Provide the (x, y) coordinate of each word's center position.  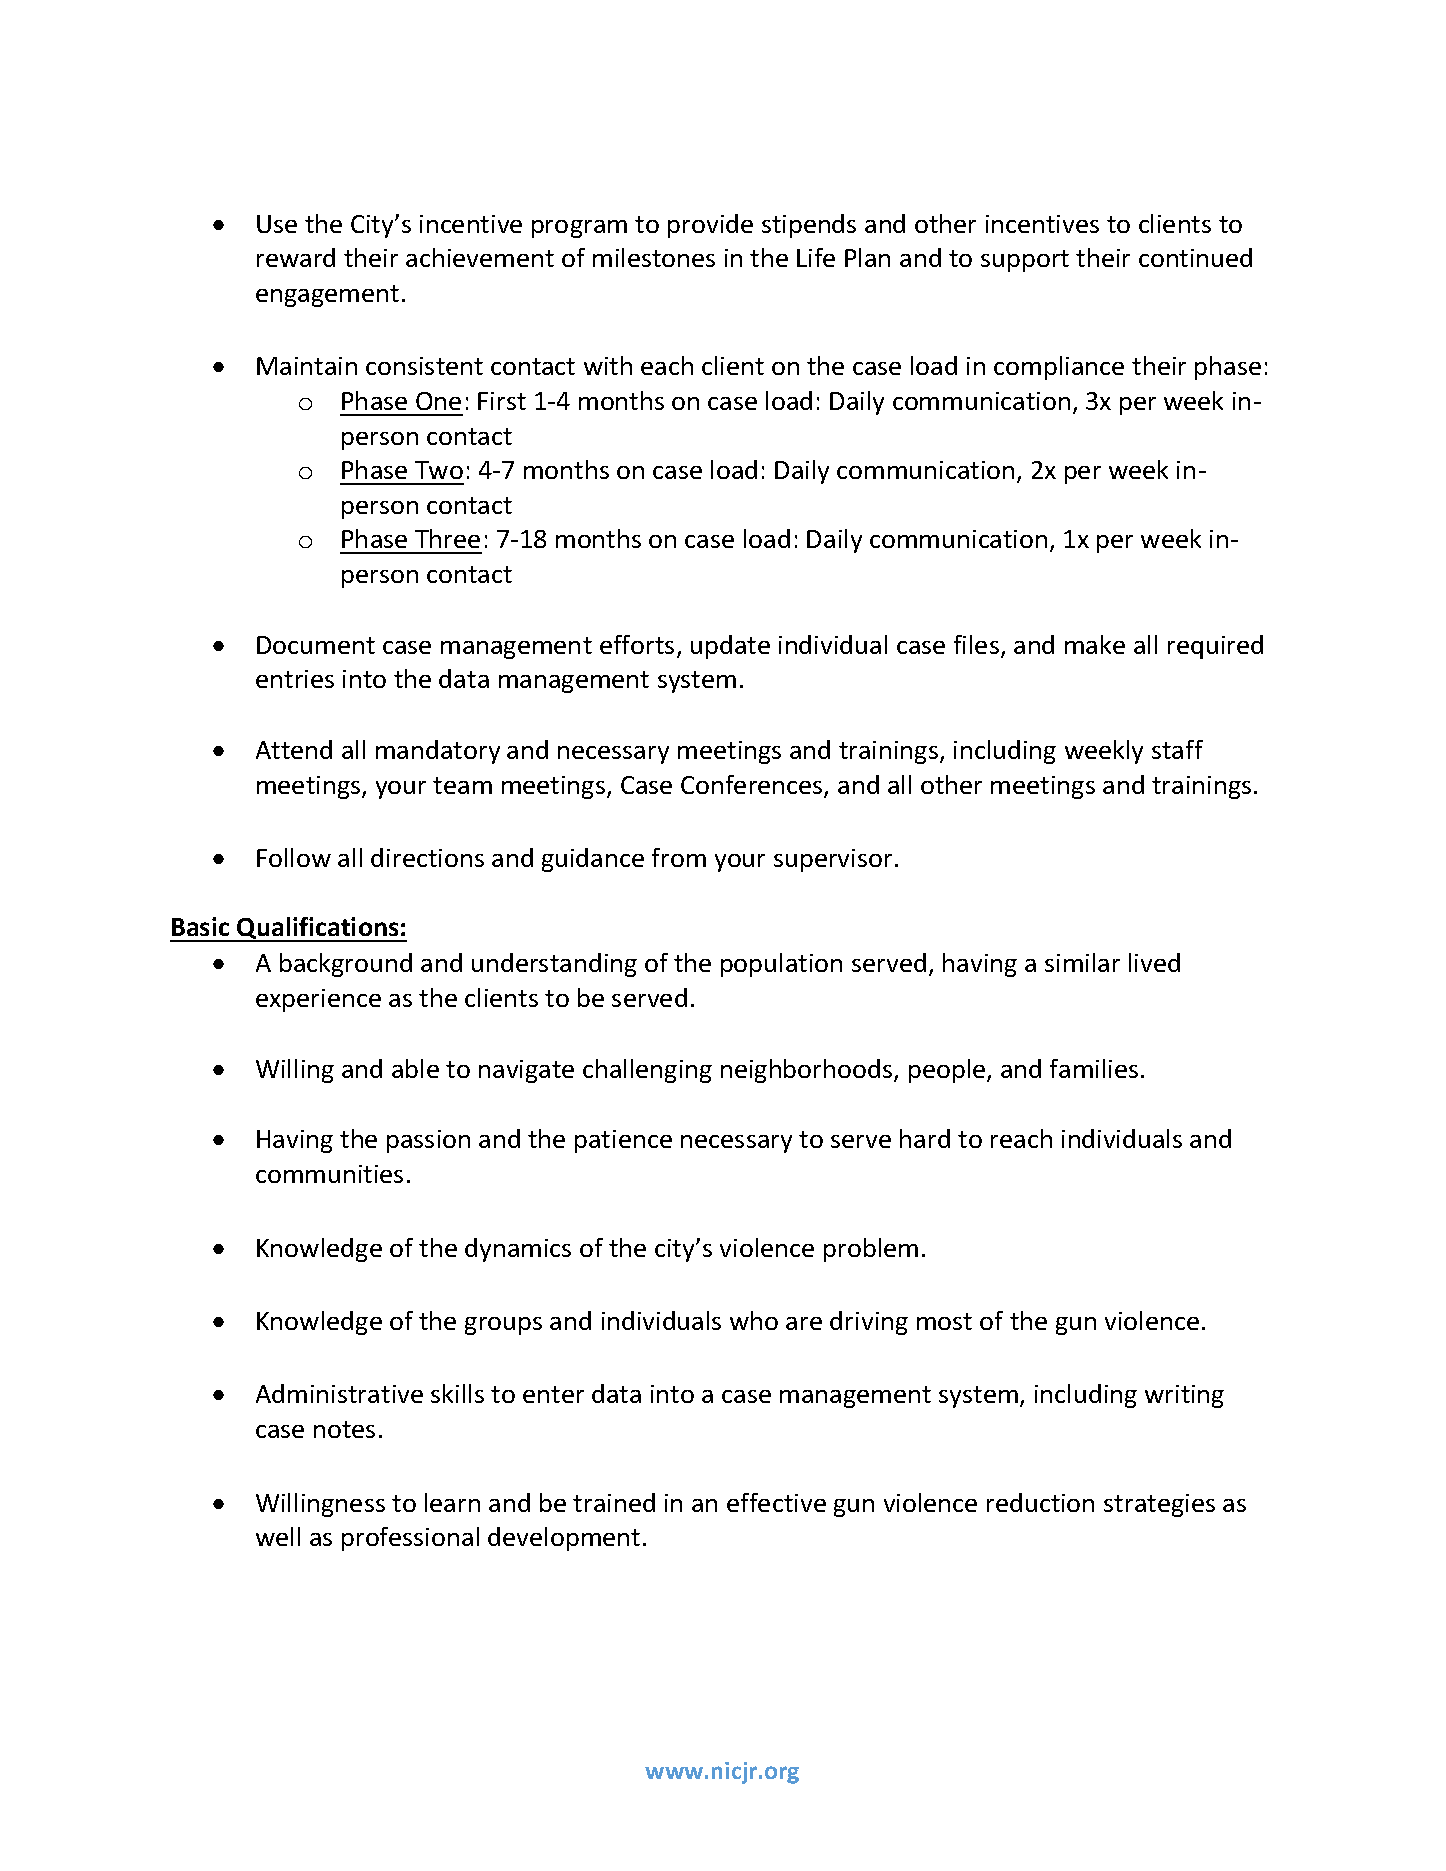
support (1025, 261)
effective (776, 1502)
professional (410, 1539)
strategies (1159, 1505)
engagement (327, 296)
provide (710, 226)
